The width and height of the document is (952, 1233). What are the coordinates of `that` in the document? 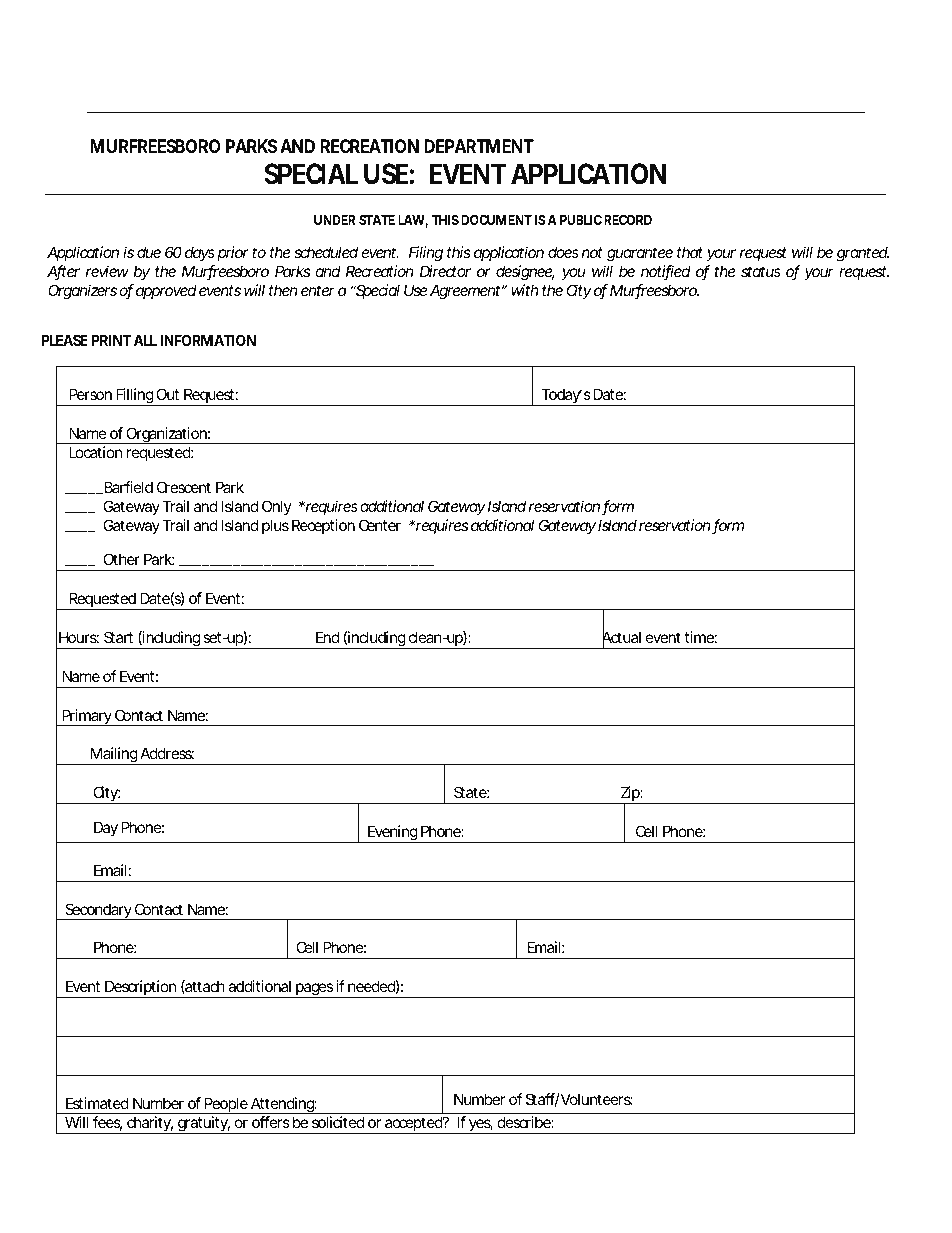 It's located at (690, 252).
